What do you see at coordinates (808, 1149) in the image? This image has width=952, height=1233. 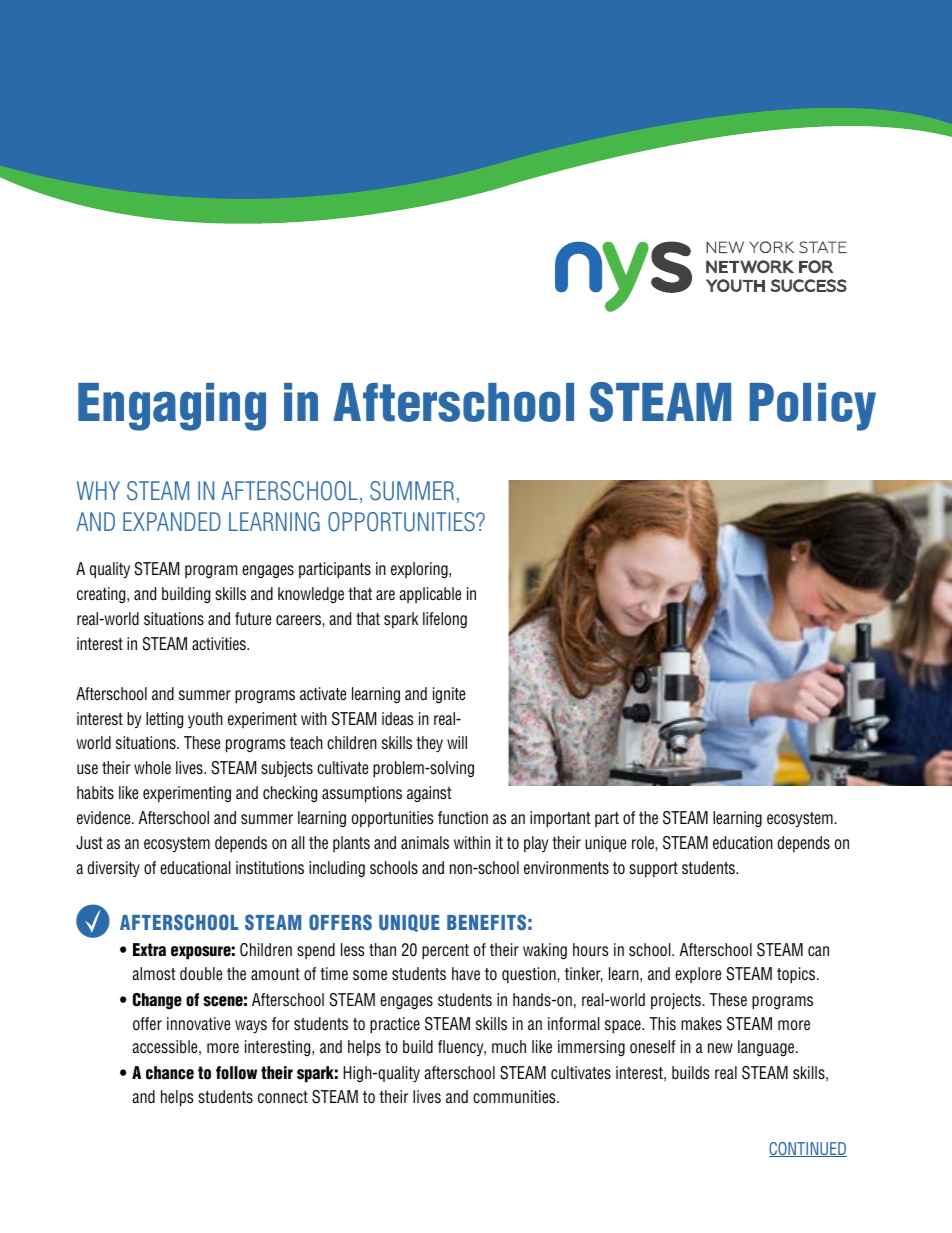 I see `CONTINUED` at bounding box center [808, 1149].
